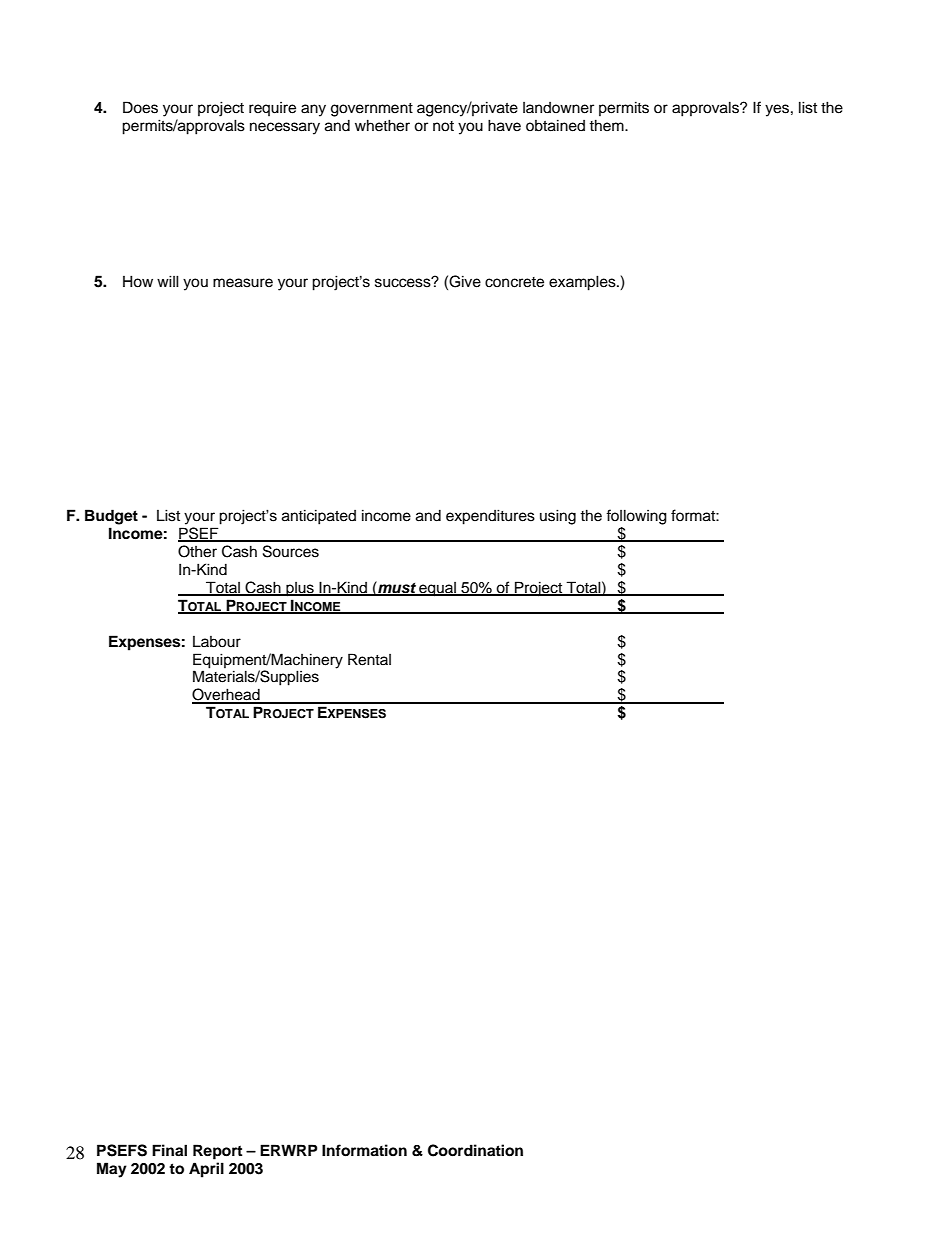 The height and width of the image is (1233, 952). Describe the element at coordinates (369, 659) in the image. I see `Rental` at that location.
